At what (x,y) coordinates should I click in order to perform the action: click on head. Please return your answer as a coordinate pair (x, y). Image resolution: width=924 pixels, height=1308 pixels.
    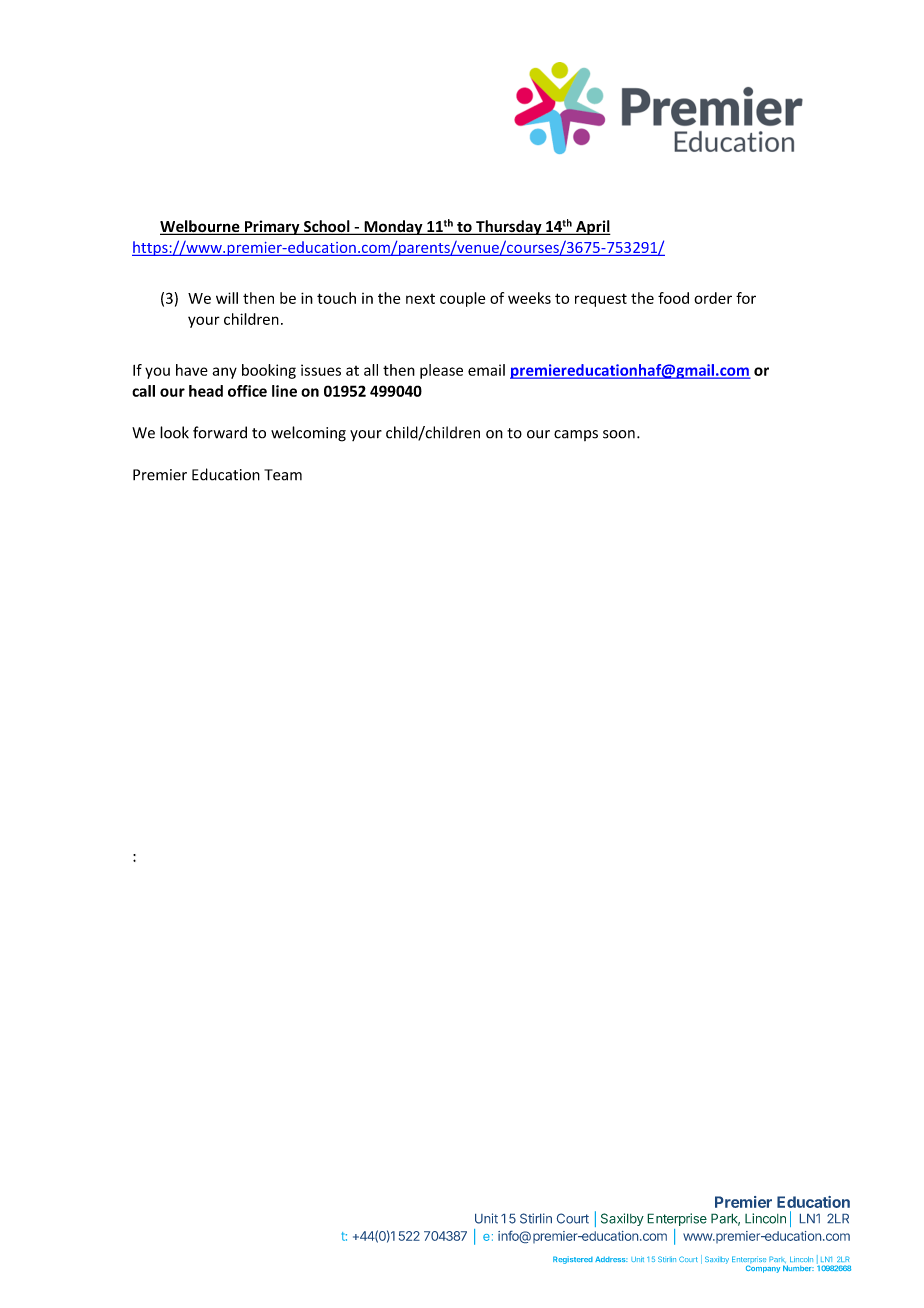
    Looking at the image, I should click on (206, 391).
